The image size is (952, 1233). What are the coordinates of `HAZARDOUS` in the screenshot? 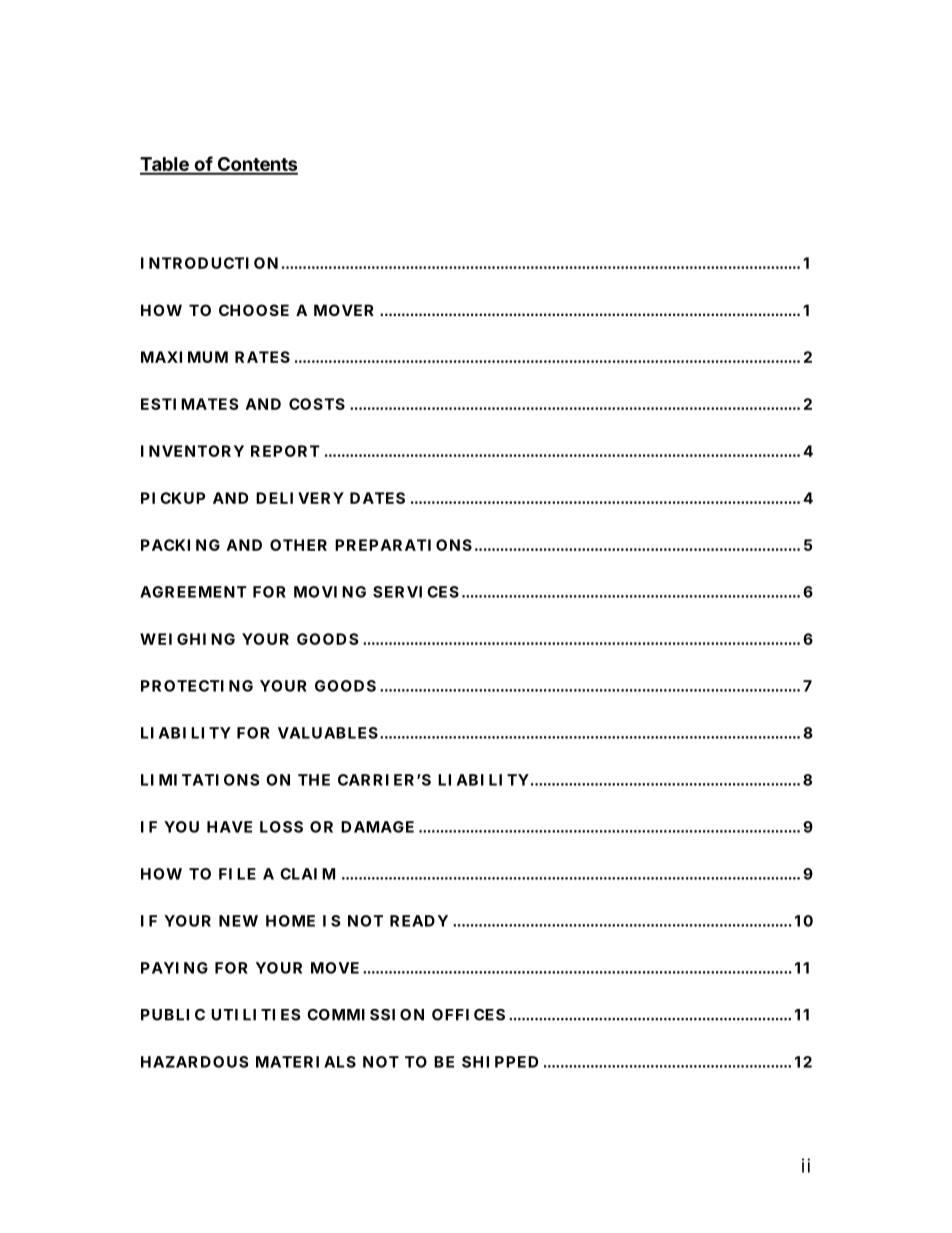 It's located at (194, 1062).
